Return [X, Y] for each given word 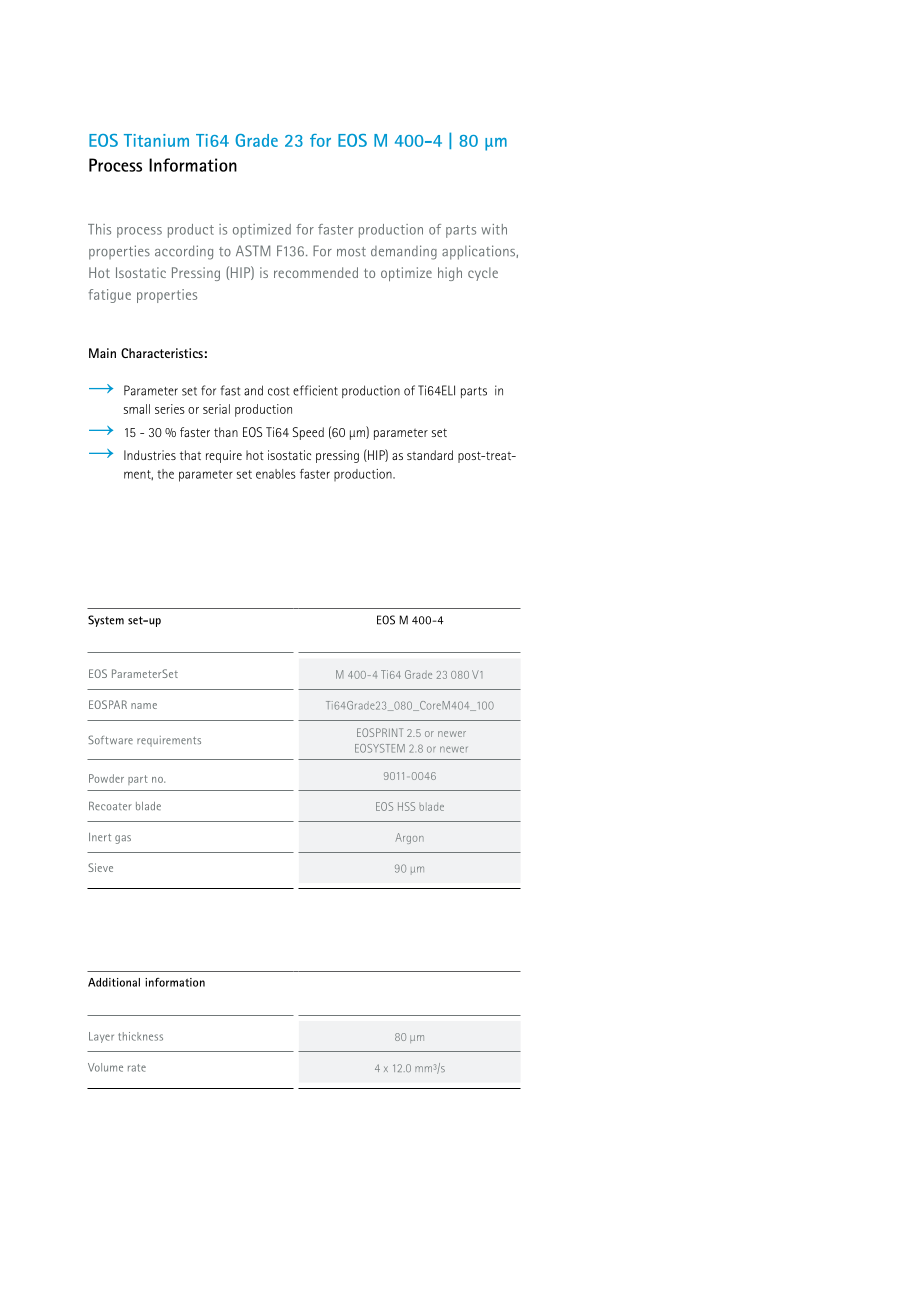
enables [276, 474]
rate [137, 1068]
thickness [140, 1036]
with [494, 229]
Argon [409, 838]
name [144, 706]
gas [123, 839]
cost [278, 391]
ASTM [253, 251]
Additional [114, 982]
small [137, 409]
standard [430, 455]
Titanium [156, 140]
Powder [106, 778]
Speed [308, 433]
